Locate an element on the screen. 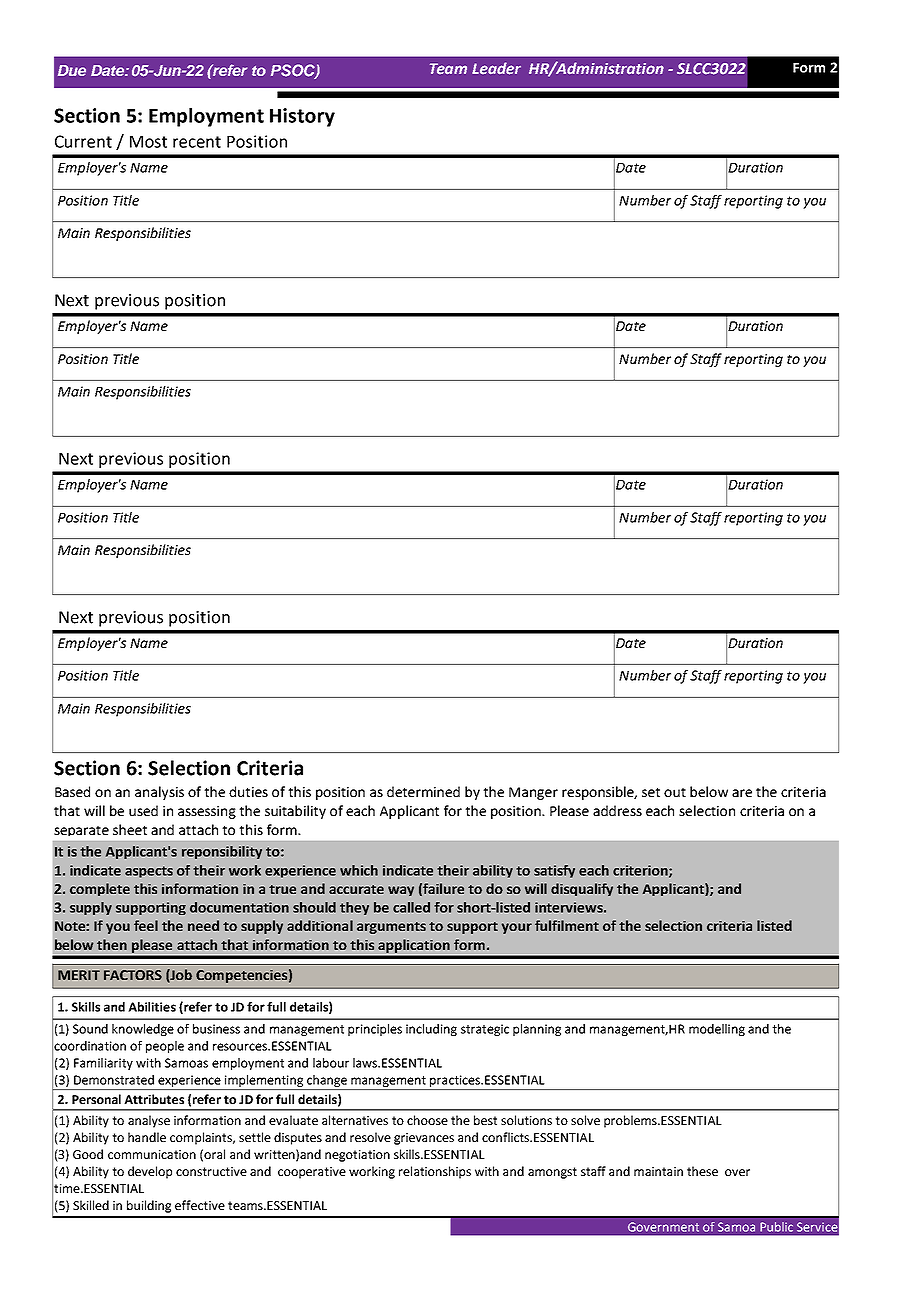 The image size is (924, 1308). analysis is located at coordinates (159, 793).
